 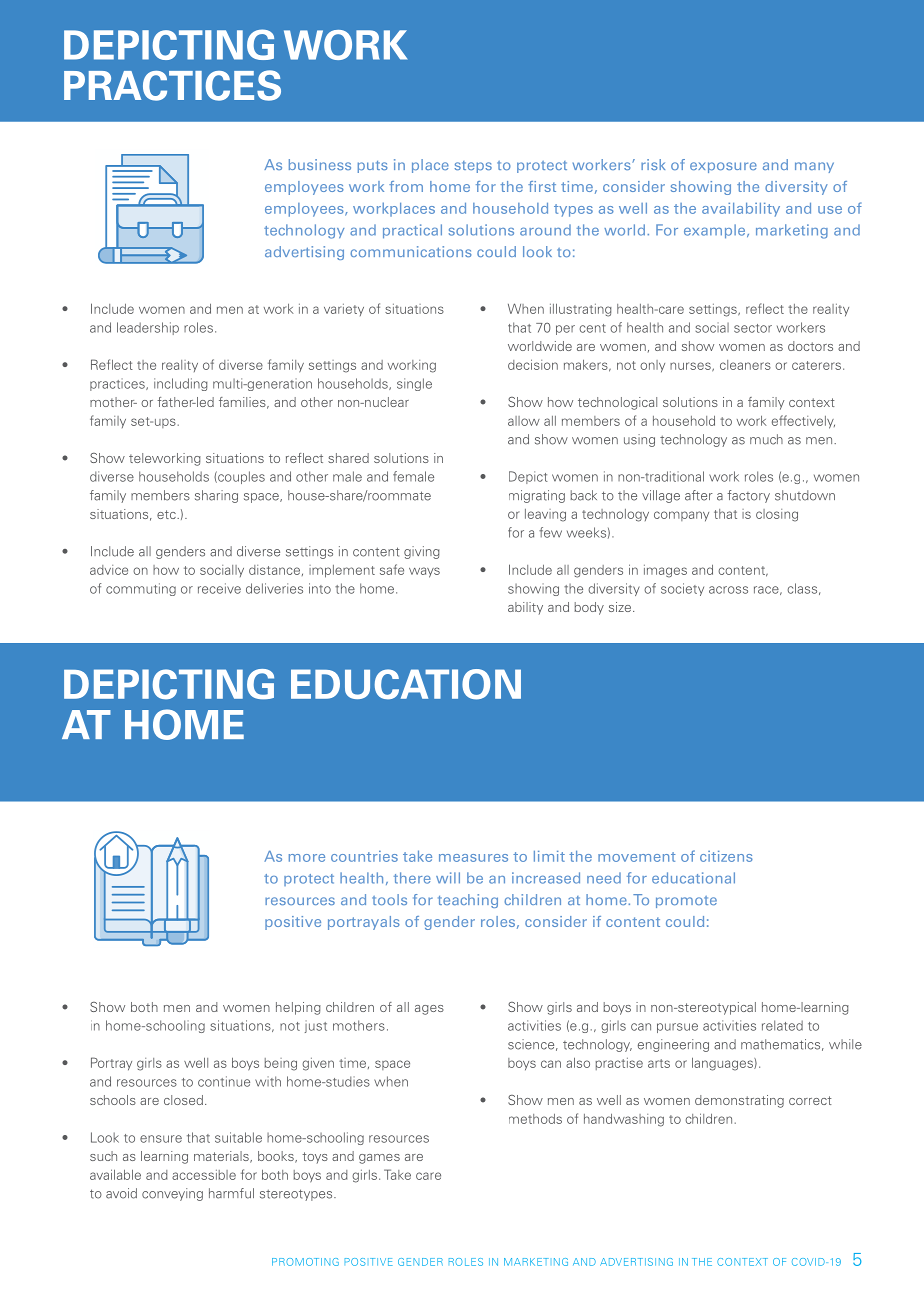 I want to click on citizens, so click(x=726, y=856).
